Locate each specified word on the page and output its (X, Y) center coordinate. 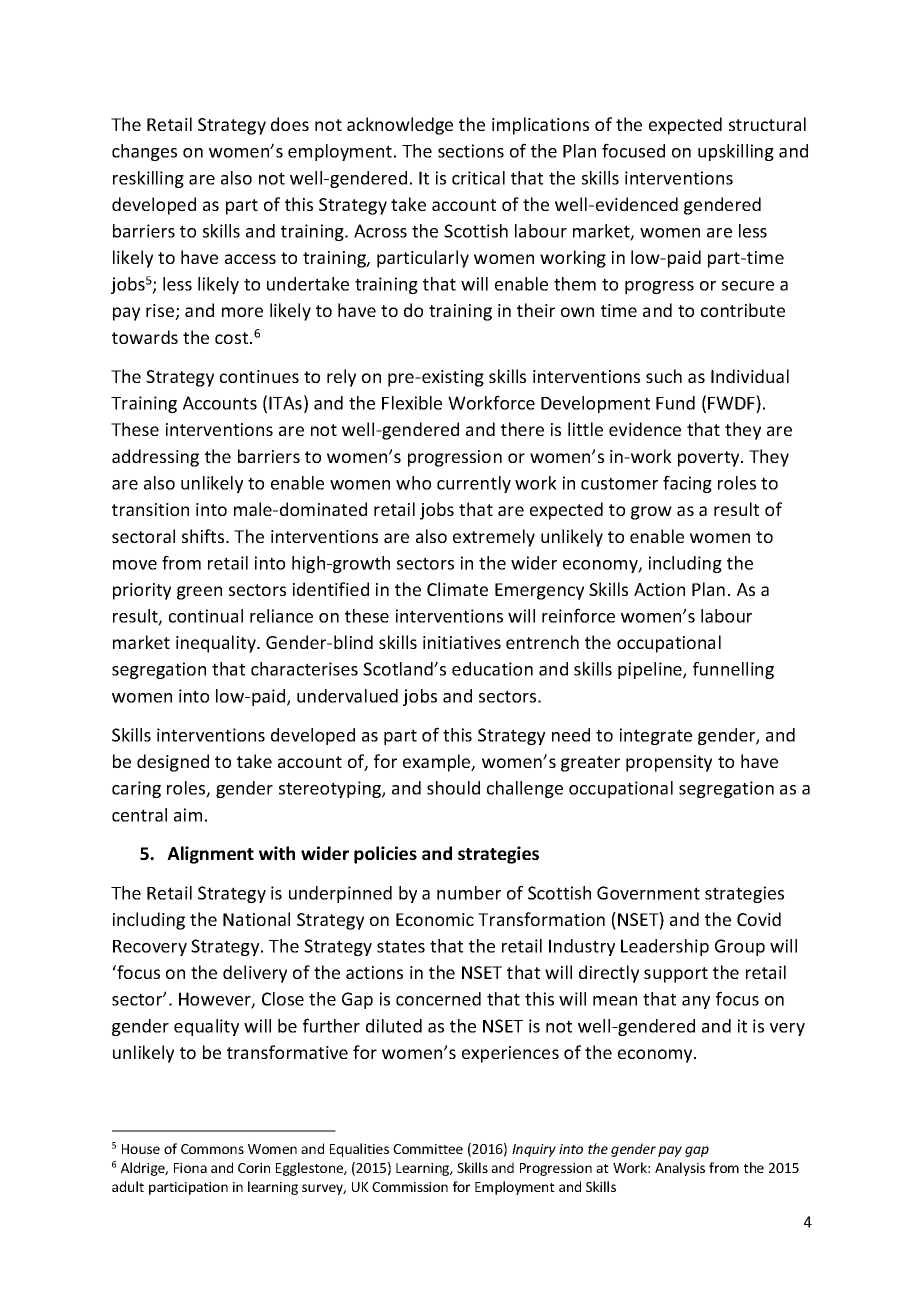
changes (144, 152)
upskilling (736, 152)
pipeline (651, 670)
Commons (212, 1149)
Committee (428, 1149)
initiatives (462, 642)
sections (471, 151)
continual (206, 616)
